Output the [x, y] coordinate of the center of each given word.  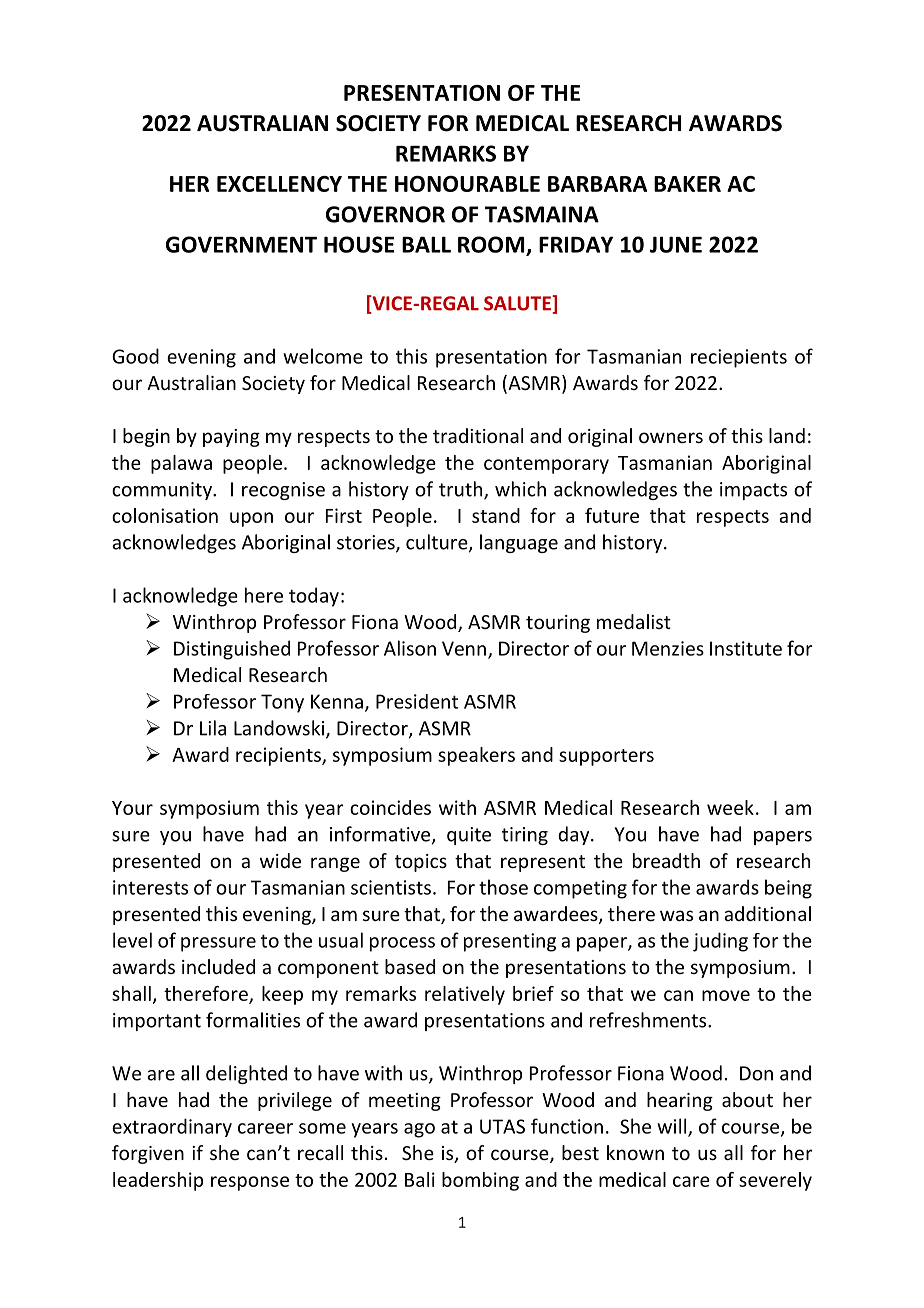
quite [469, 836]
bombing [480, 1181]
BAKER [687, 184]
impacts [753, 491]
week [730, 807]
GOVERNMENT [241, 244]
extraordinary [172, 1127]
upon [251, 519]
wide [280, 860]
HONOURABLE [467, 184]
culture [438, 543]
